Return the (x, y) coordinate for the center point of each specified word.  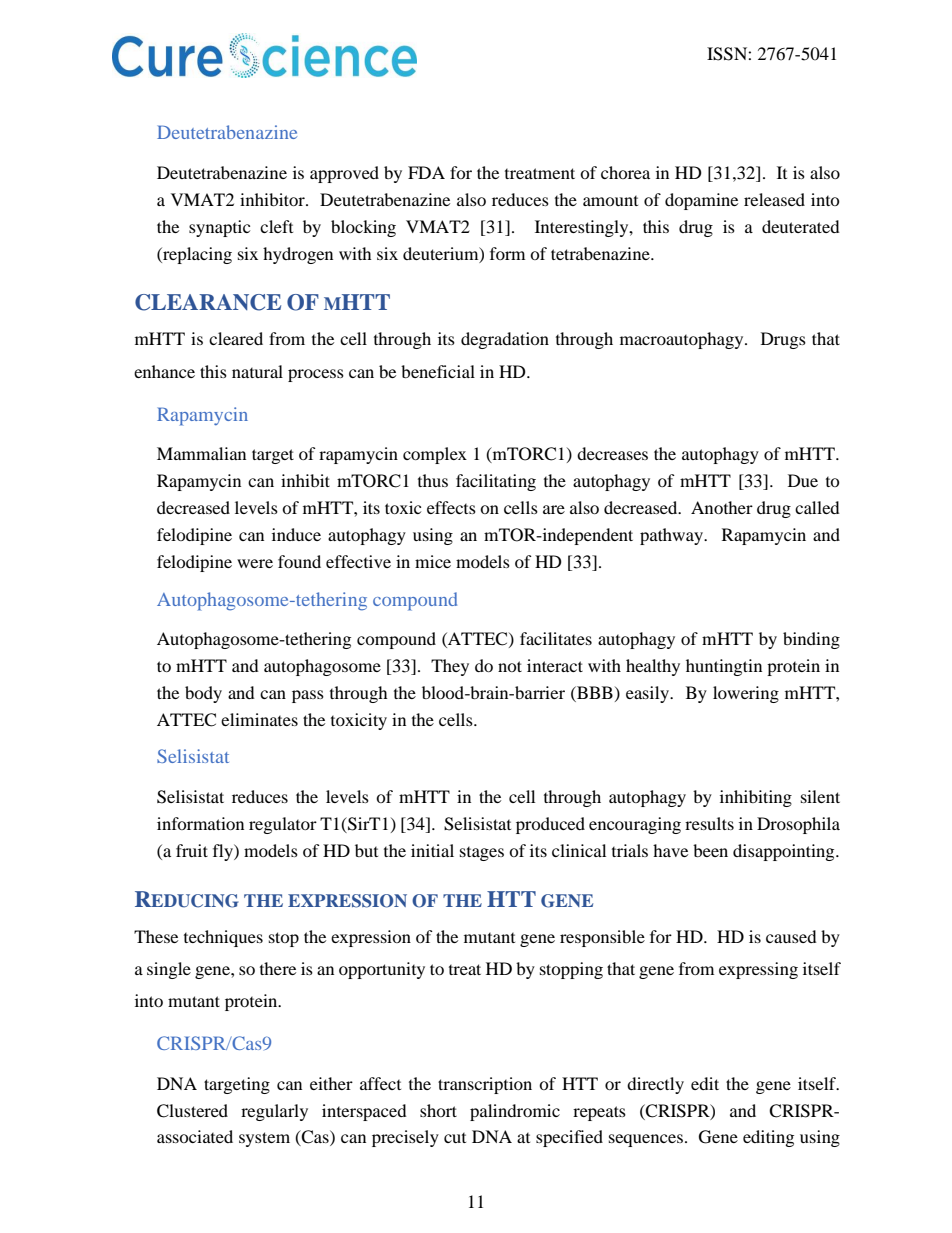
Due (803, 480)
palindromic (515, 1112)
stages (482, 854)
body (203, 694)
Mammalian (201, 453)
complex (435, 455)
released (774, 199)
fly (224, 852)
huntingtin (724, 667)
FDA (426, 172)
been (710, 850)
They (450, 667)
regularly (274, 1112)
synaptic (219, 228)
